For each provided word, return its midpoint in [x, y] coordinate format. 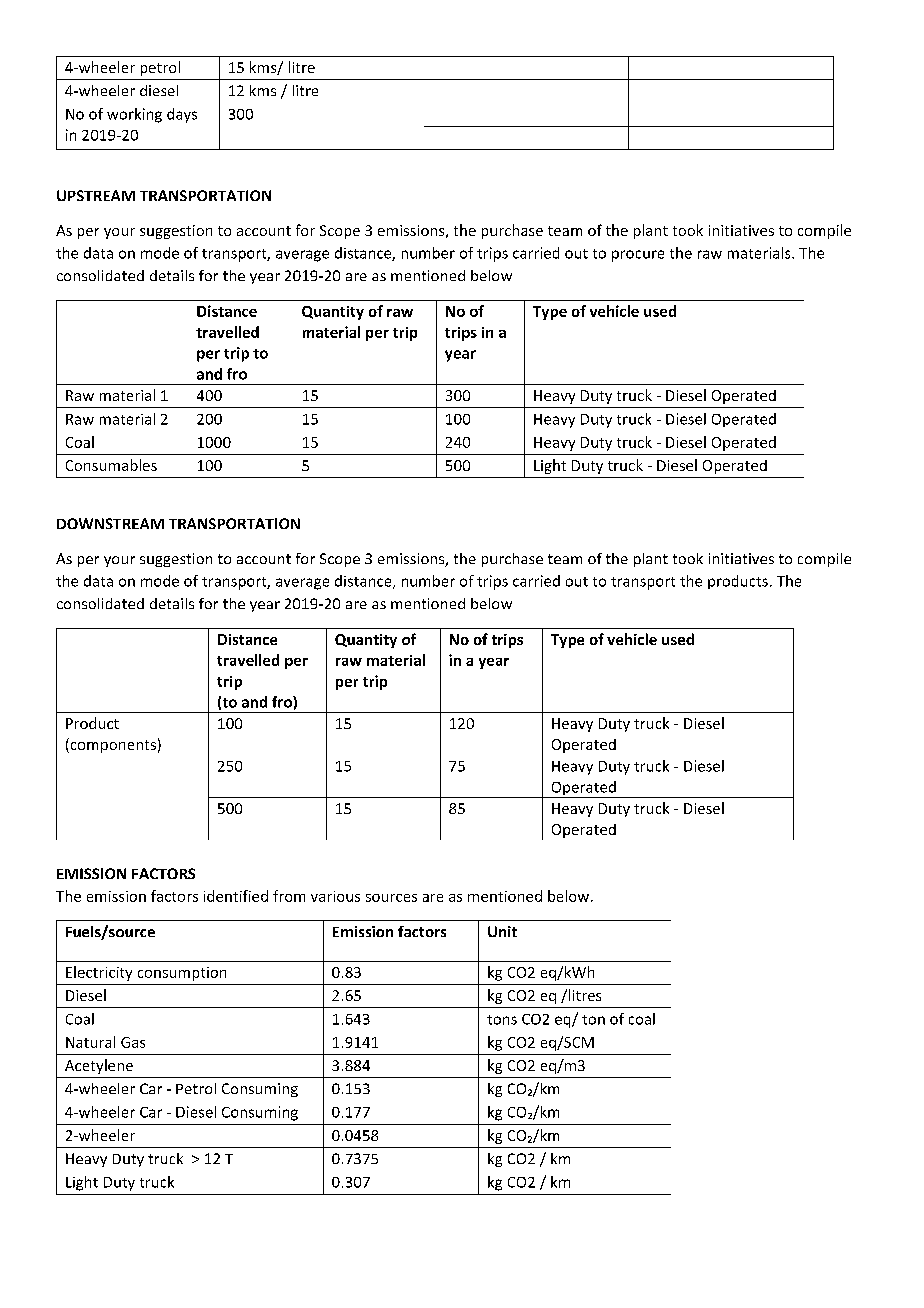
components [112, 745]
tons [502, 1020]
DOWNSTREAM [110, 523]
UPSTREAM [96, 195]
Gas [133, 1042]
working [134, 115]
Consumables [111, 465]
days [182, 115]
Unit [502, 931]
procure [638, 256]
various [335, 896]
